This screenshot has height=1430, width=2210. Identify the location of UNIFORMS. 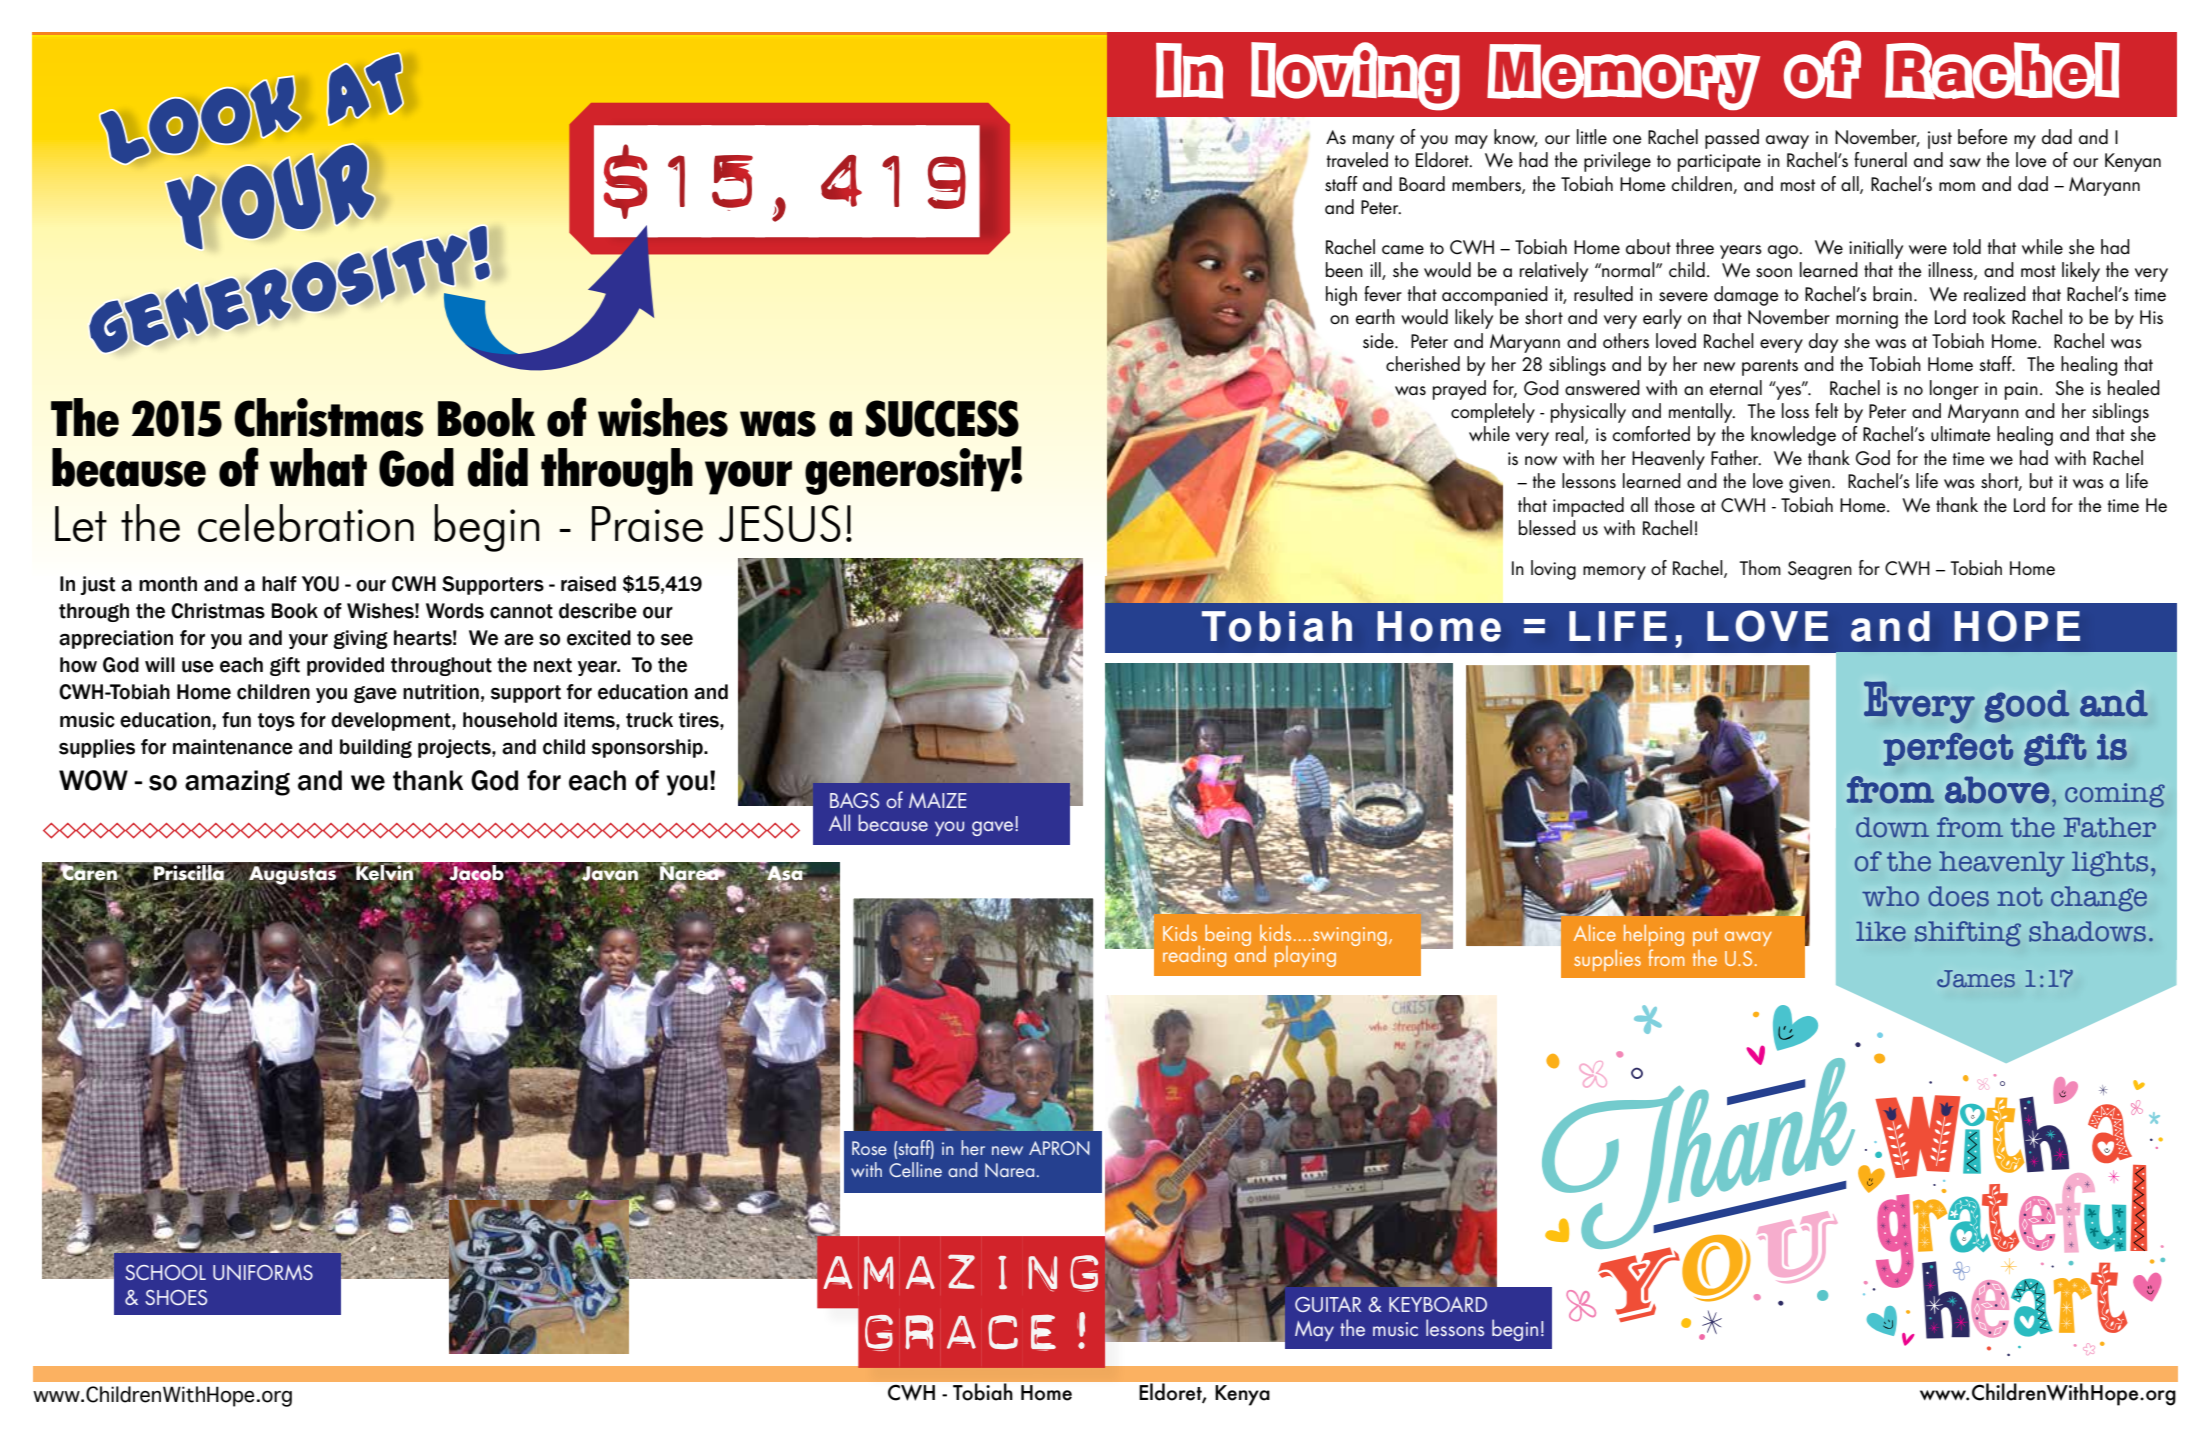
(263, 1272).
